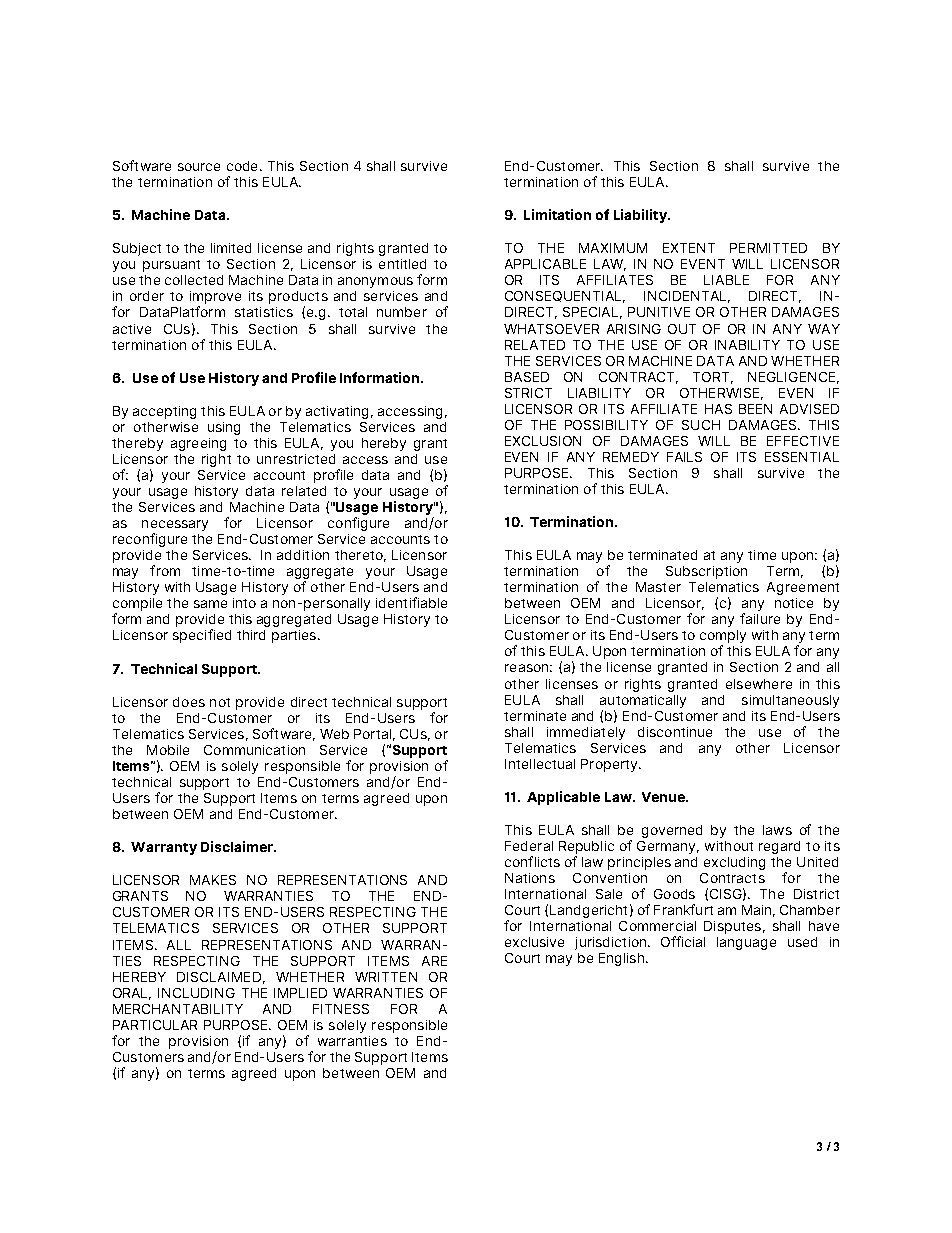 This screenshot has width=952, height=1233. I want to click on agreeing, so click(198, 444).
